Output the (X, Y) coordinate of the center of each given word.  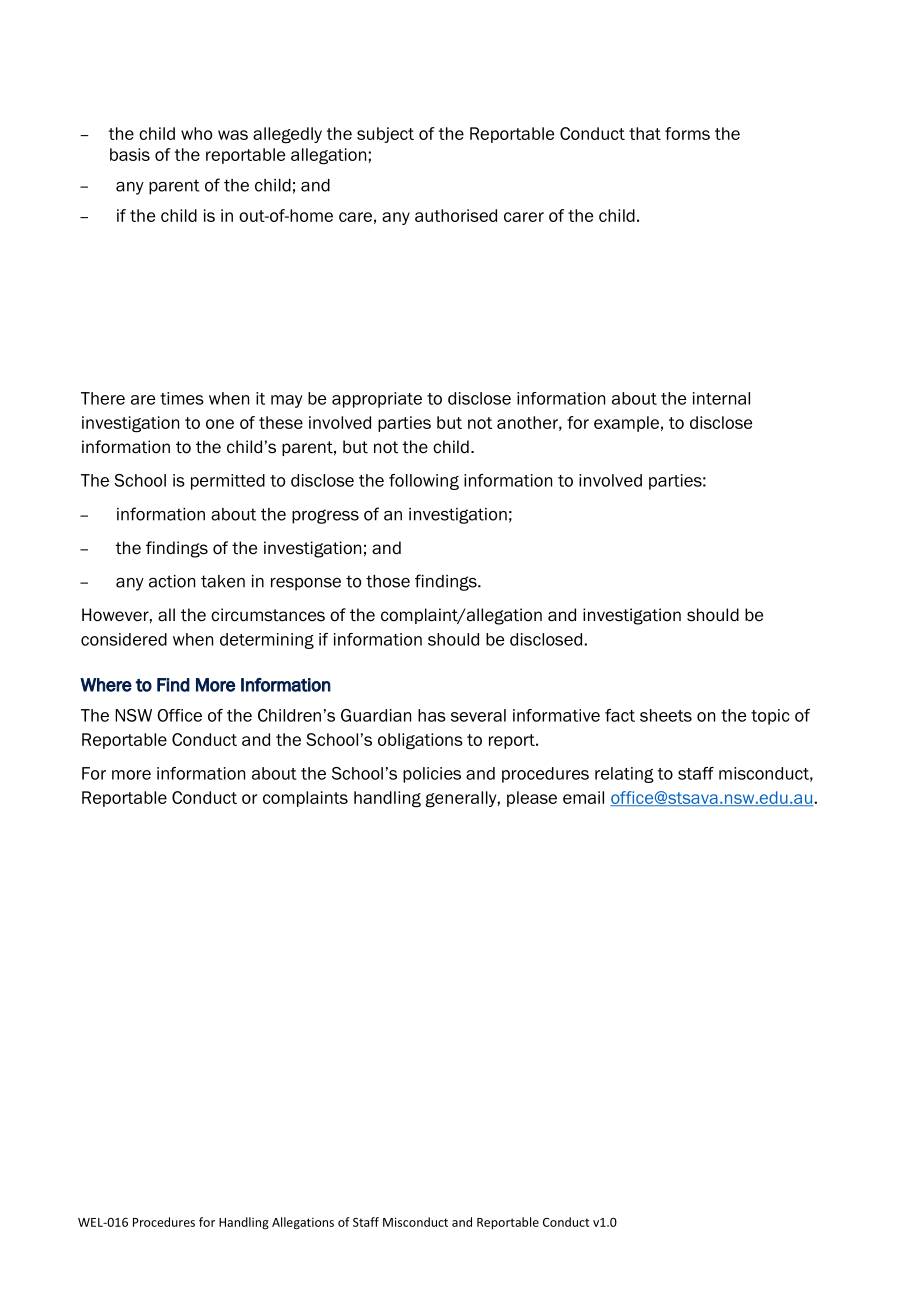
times (182, 398)
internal (721, 398)
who (196, 133)
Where (106, 685)
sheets (666, 715)
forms (687, 133)
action (172, 581)
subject (385, 135)
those (388, 581)
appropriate (377, 400)
